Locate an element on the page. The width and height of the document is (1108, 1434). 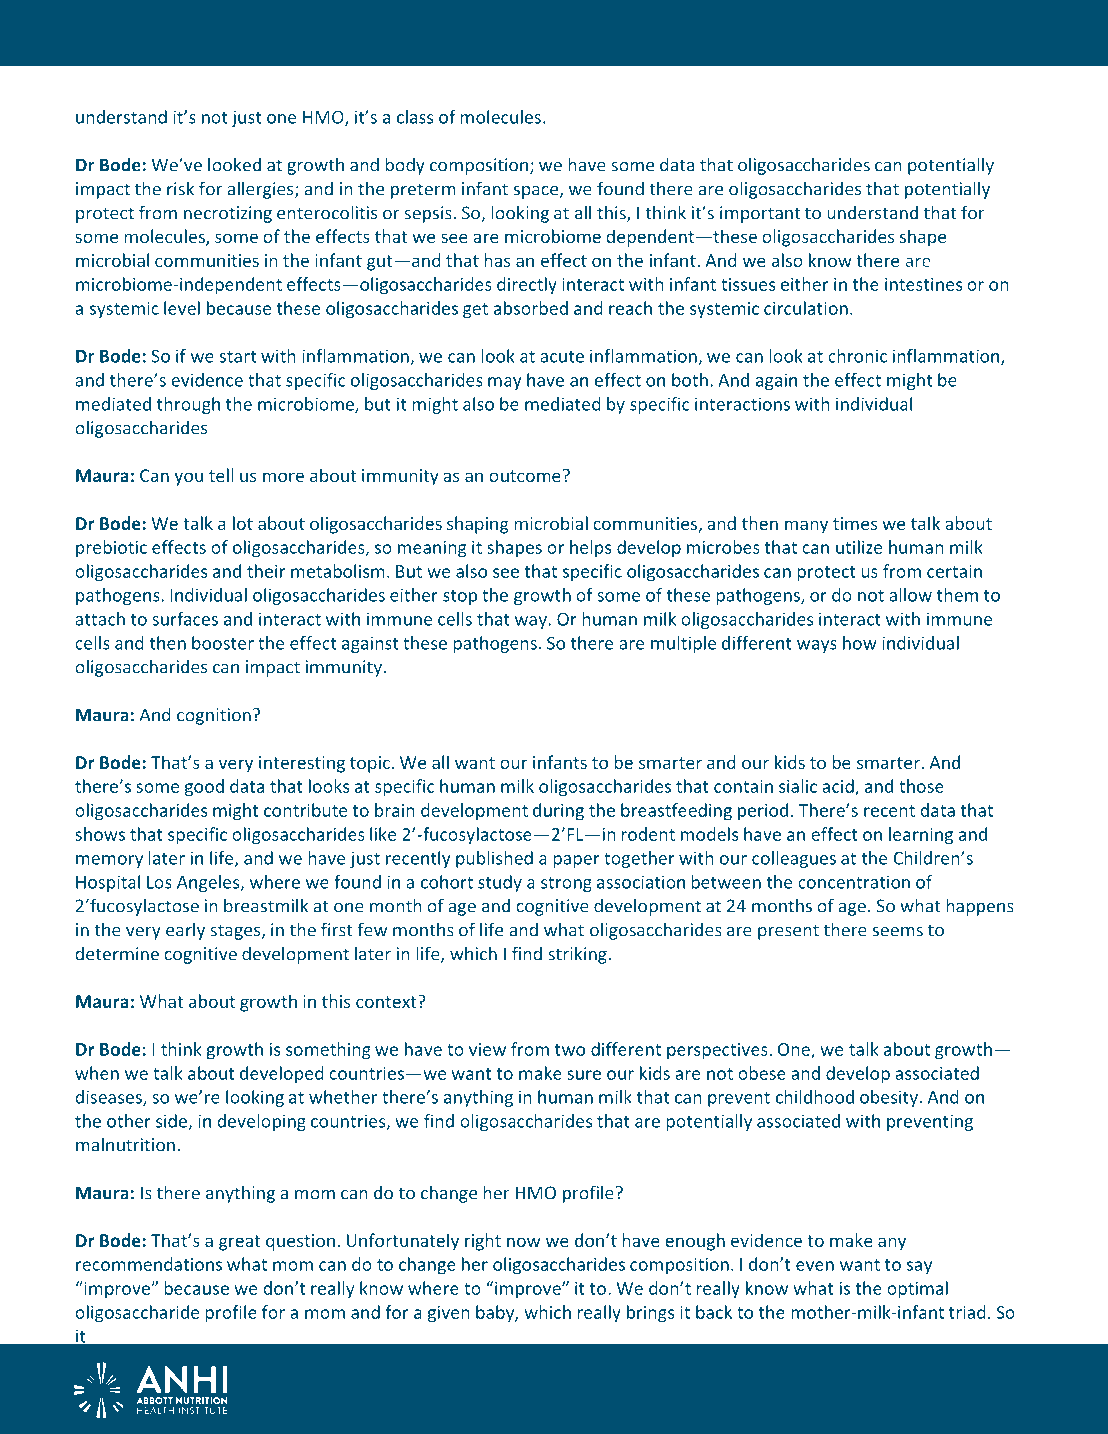
optimal is located at coordinates (917, 1290).
